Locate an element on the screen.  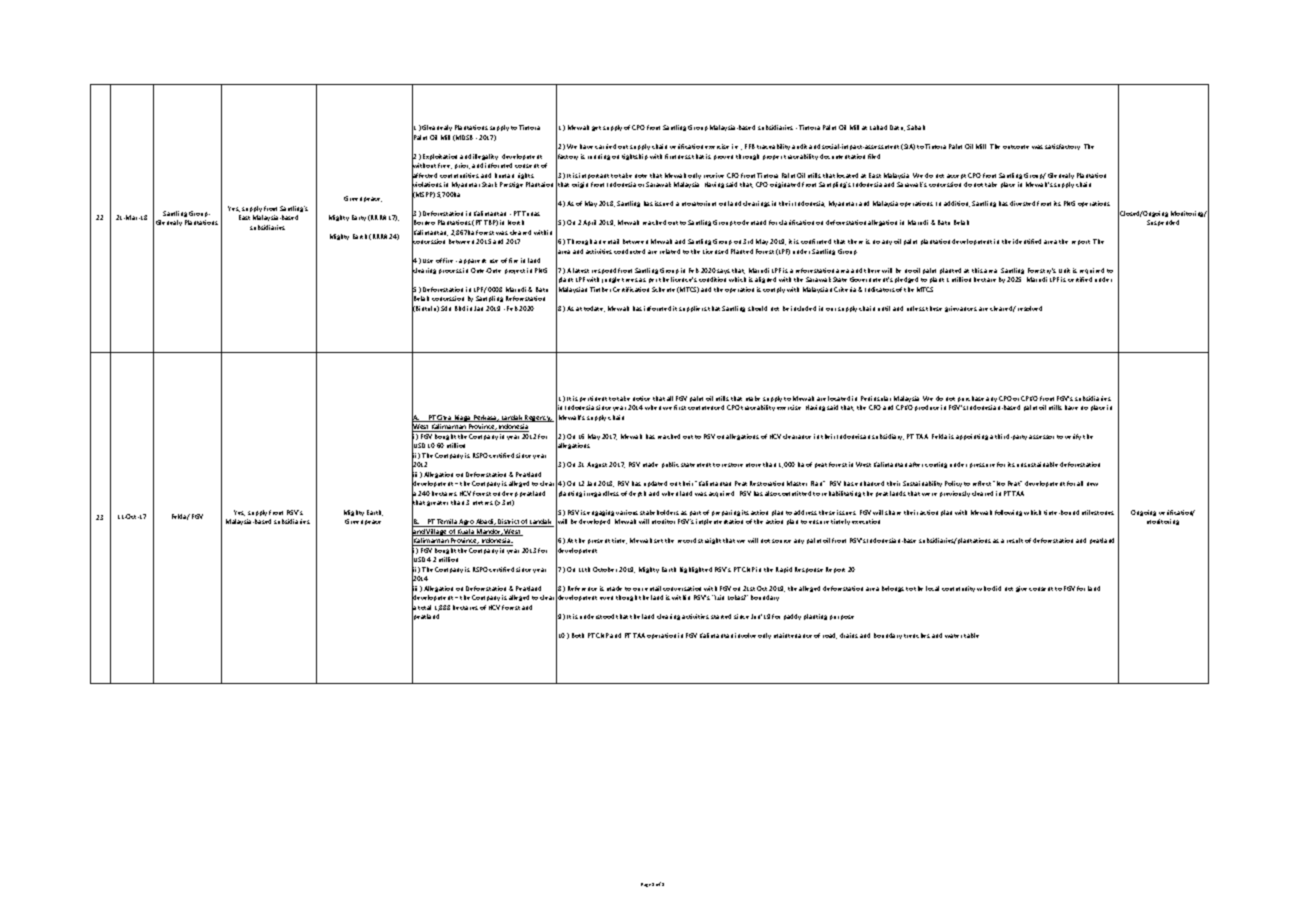
Both is located at coordinates (578, 635).
